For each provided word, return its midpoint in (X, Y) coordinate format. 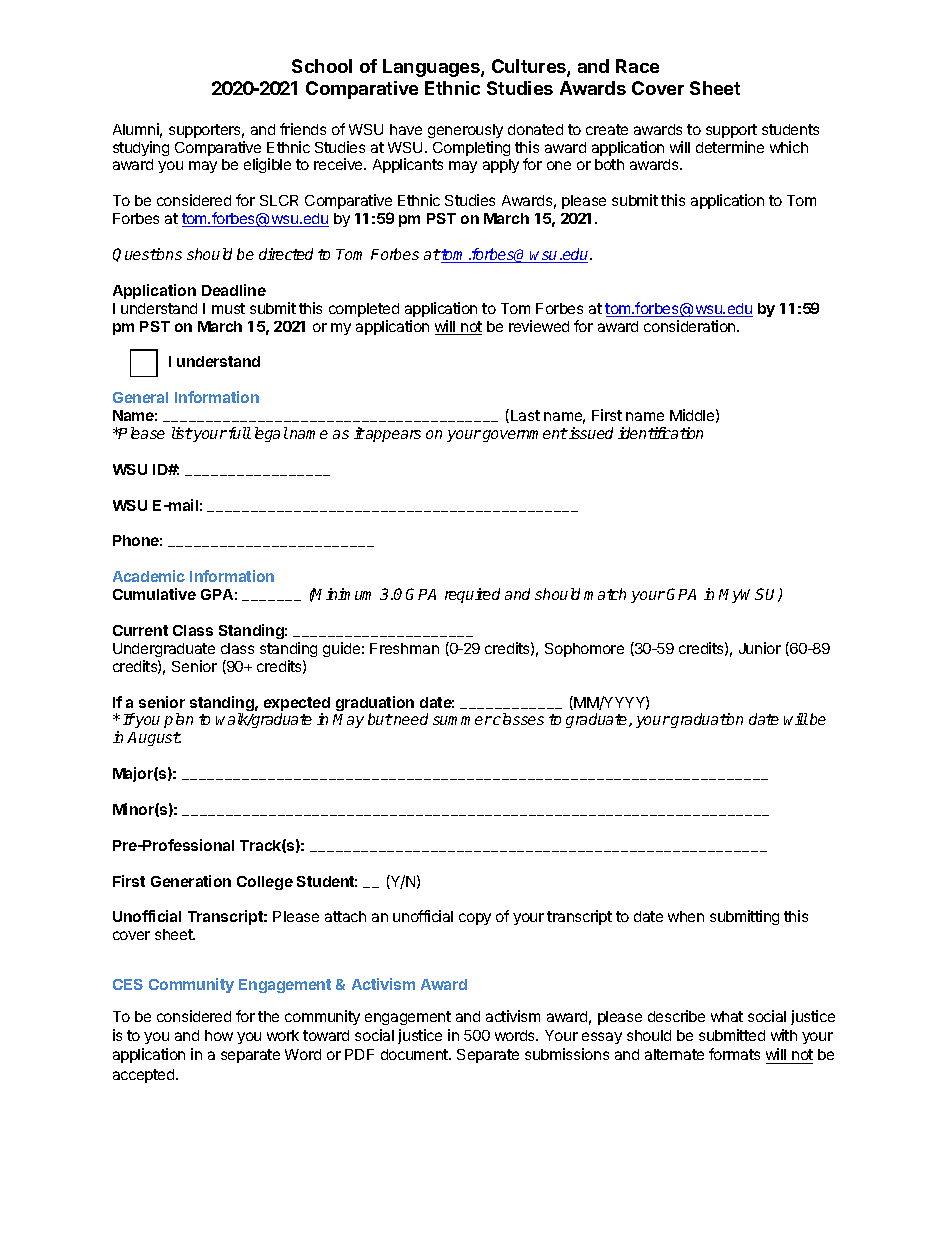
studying (141, 148)
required (472, 595)
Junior (760, 648)
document (415, 1054)
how (219, 1035)
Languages (432, 68)
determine (730, 147)
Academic (149, 576)
